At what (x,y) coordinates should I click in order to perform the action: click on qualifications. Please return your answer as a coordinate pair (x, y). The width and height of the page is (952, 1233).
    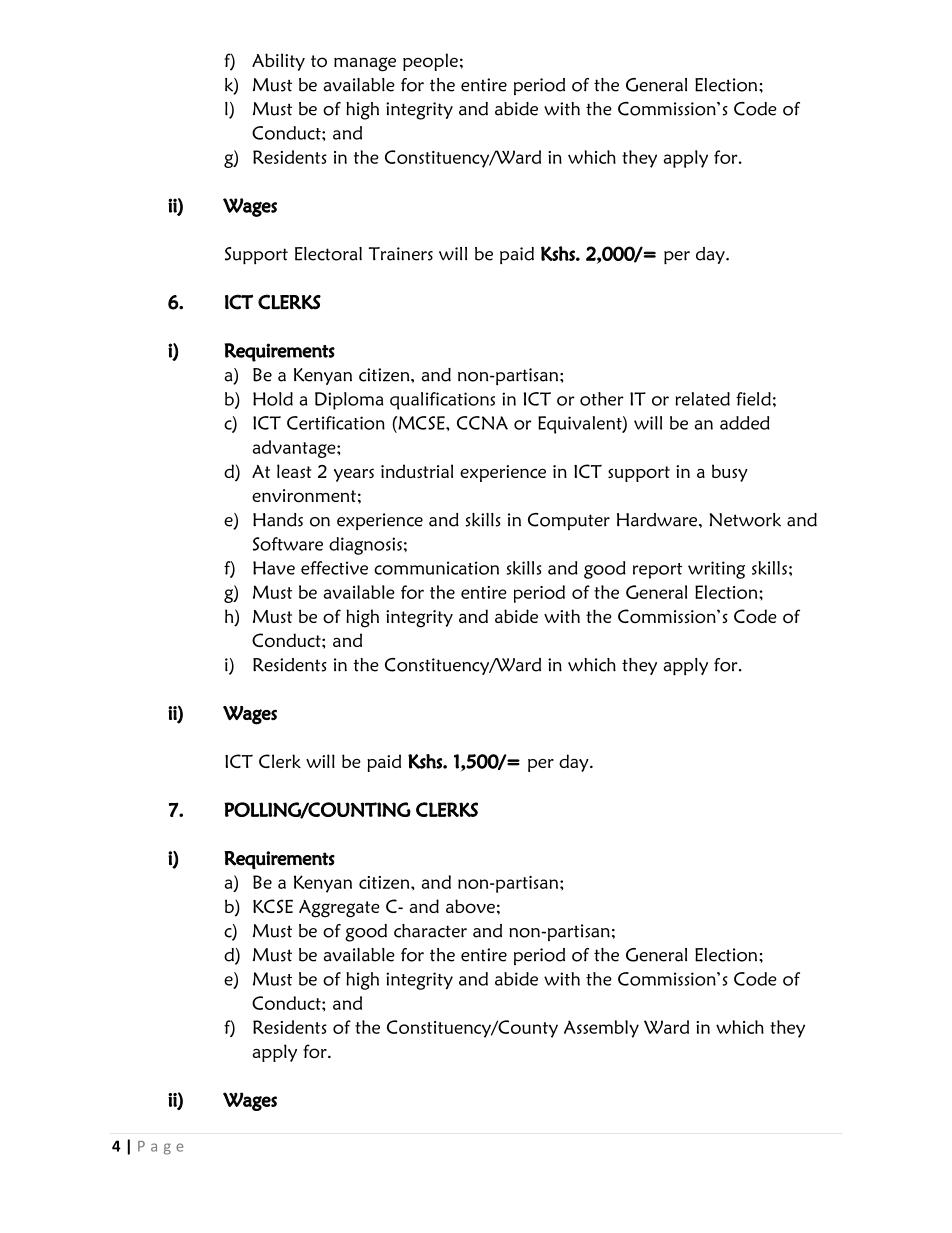
    Looking at the image, I should click on (442, 401).
